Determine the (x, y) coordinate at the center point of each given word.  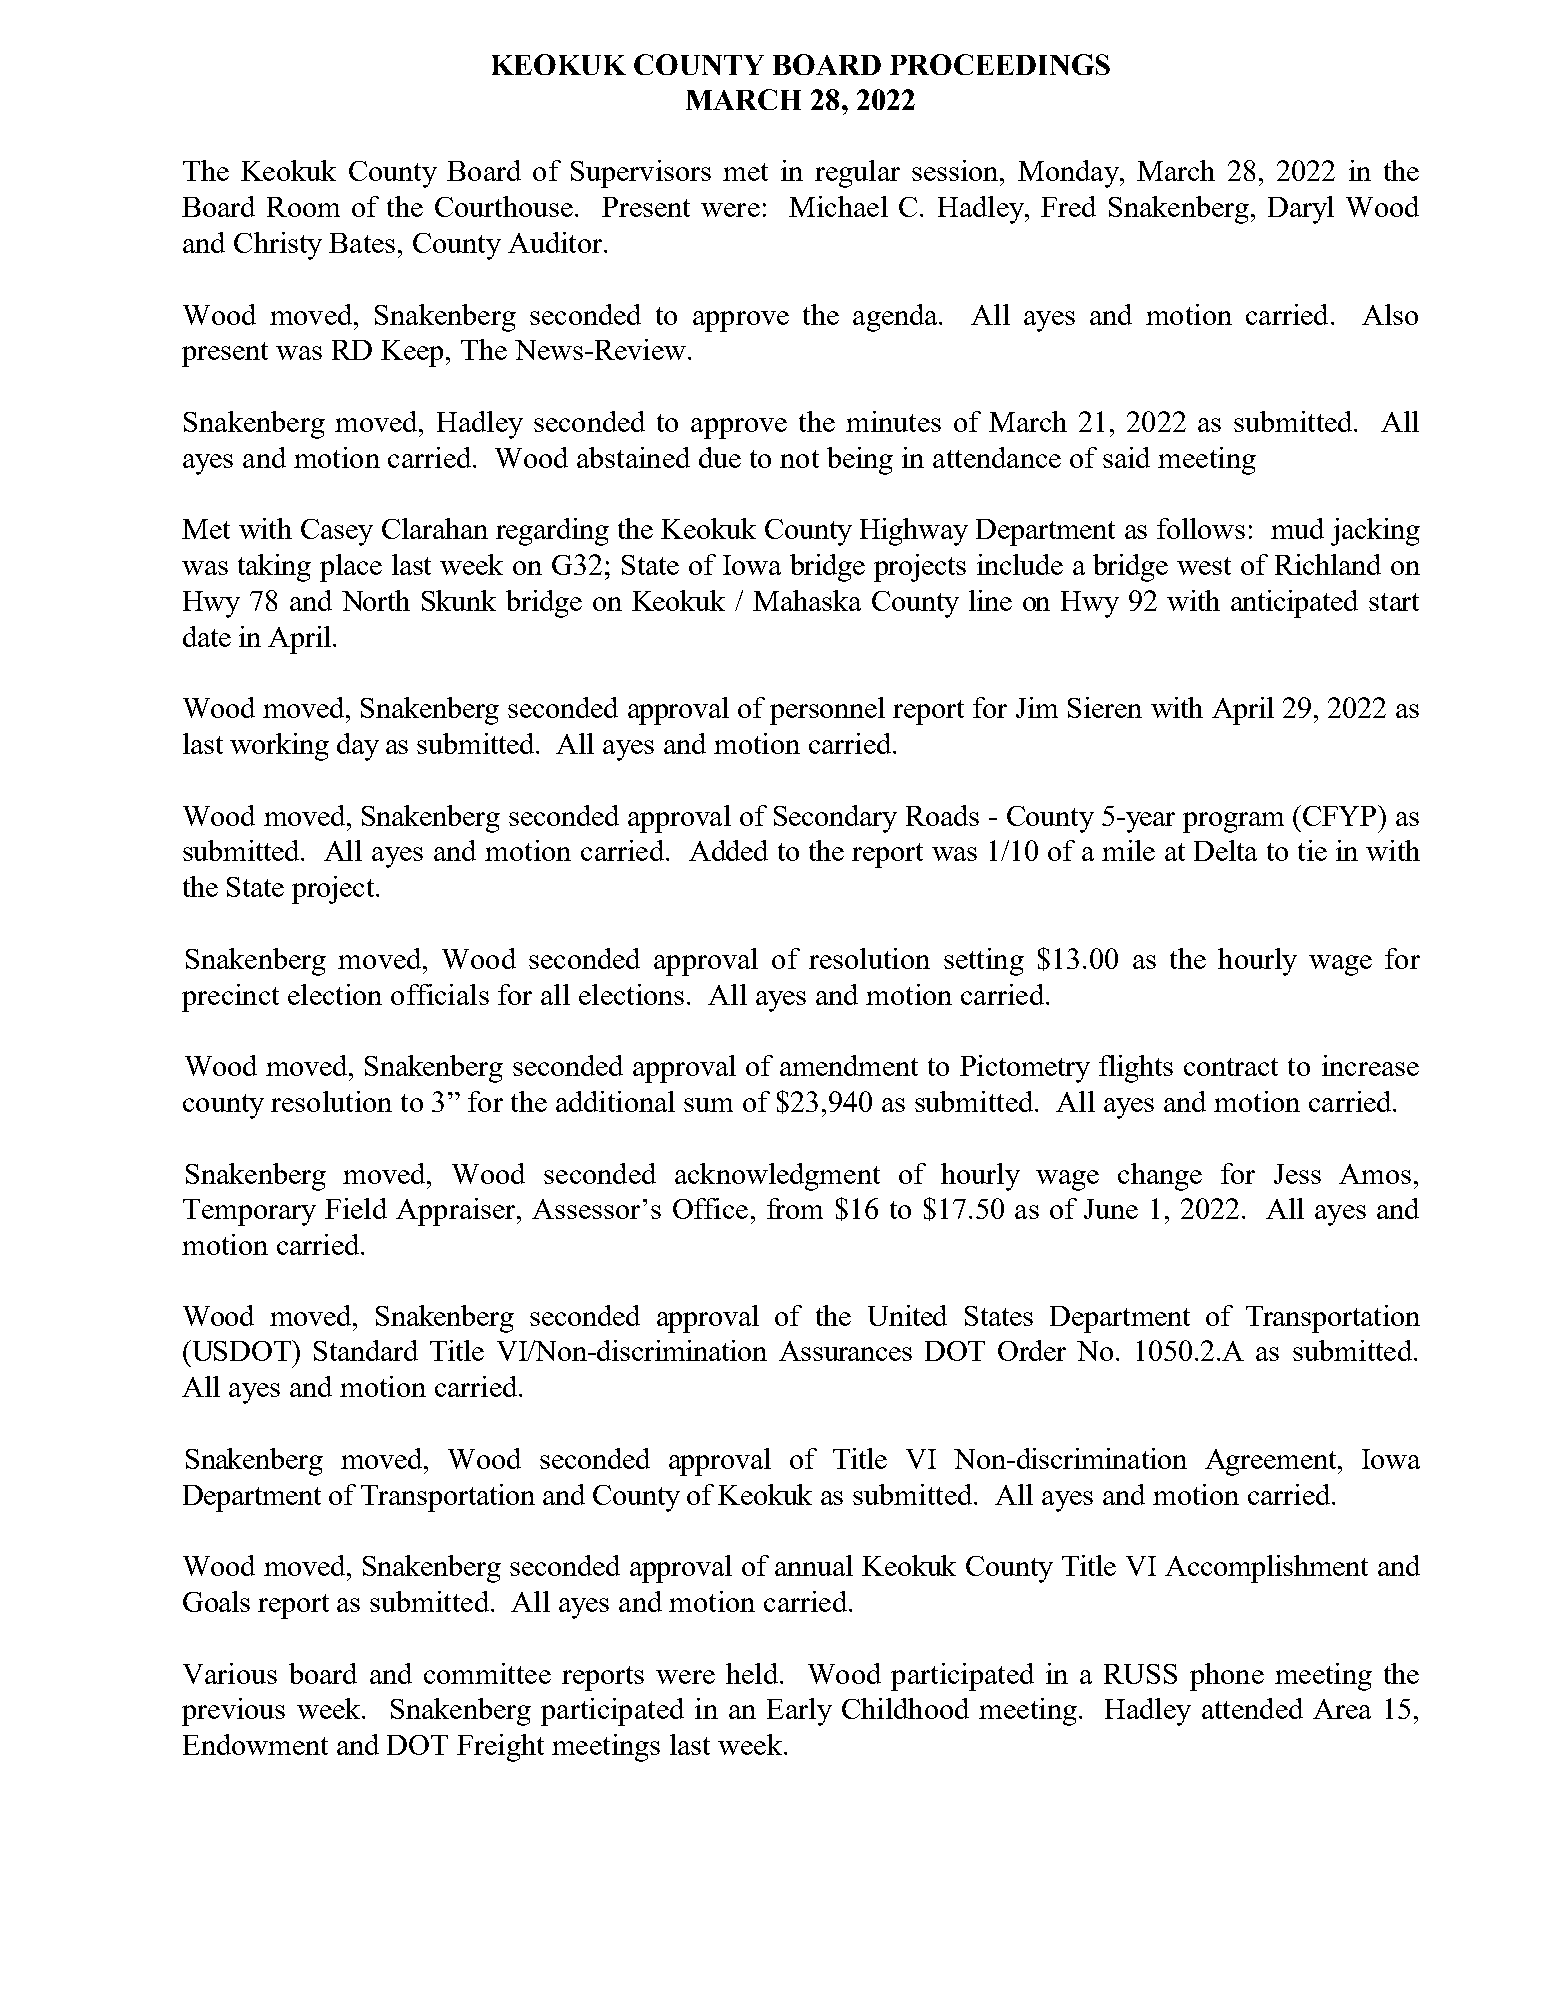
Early (799, 1712)
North (376, 600)
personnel (827, 711)
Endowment (255, 1744)
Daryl (1301, 210)
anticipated (1294, 604)
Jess (1297, 1174)
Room (303, 207)
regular (857, 174)
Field (356, 1208)
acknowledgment (777, 1177)
